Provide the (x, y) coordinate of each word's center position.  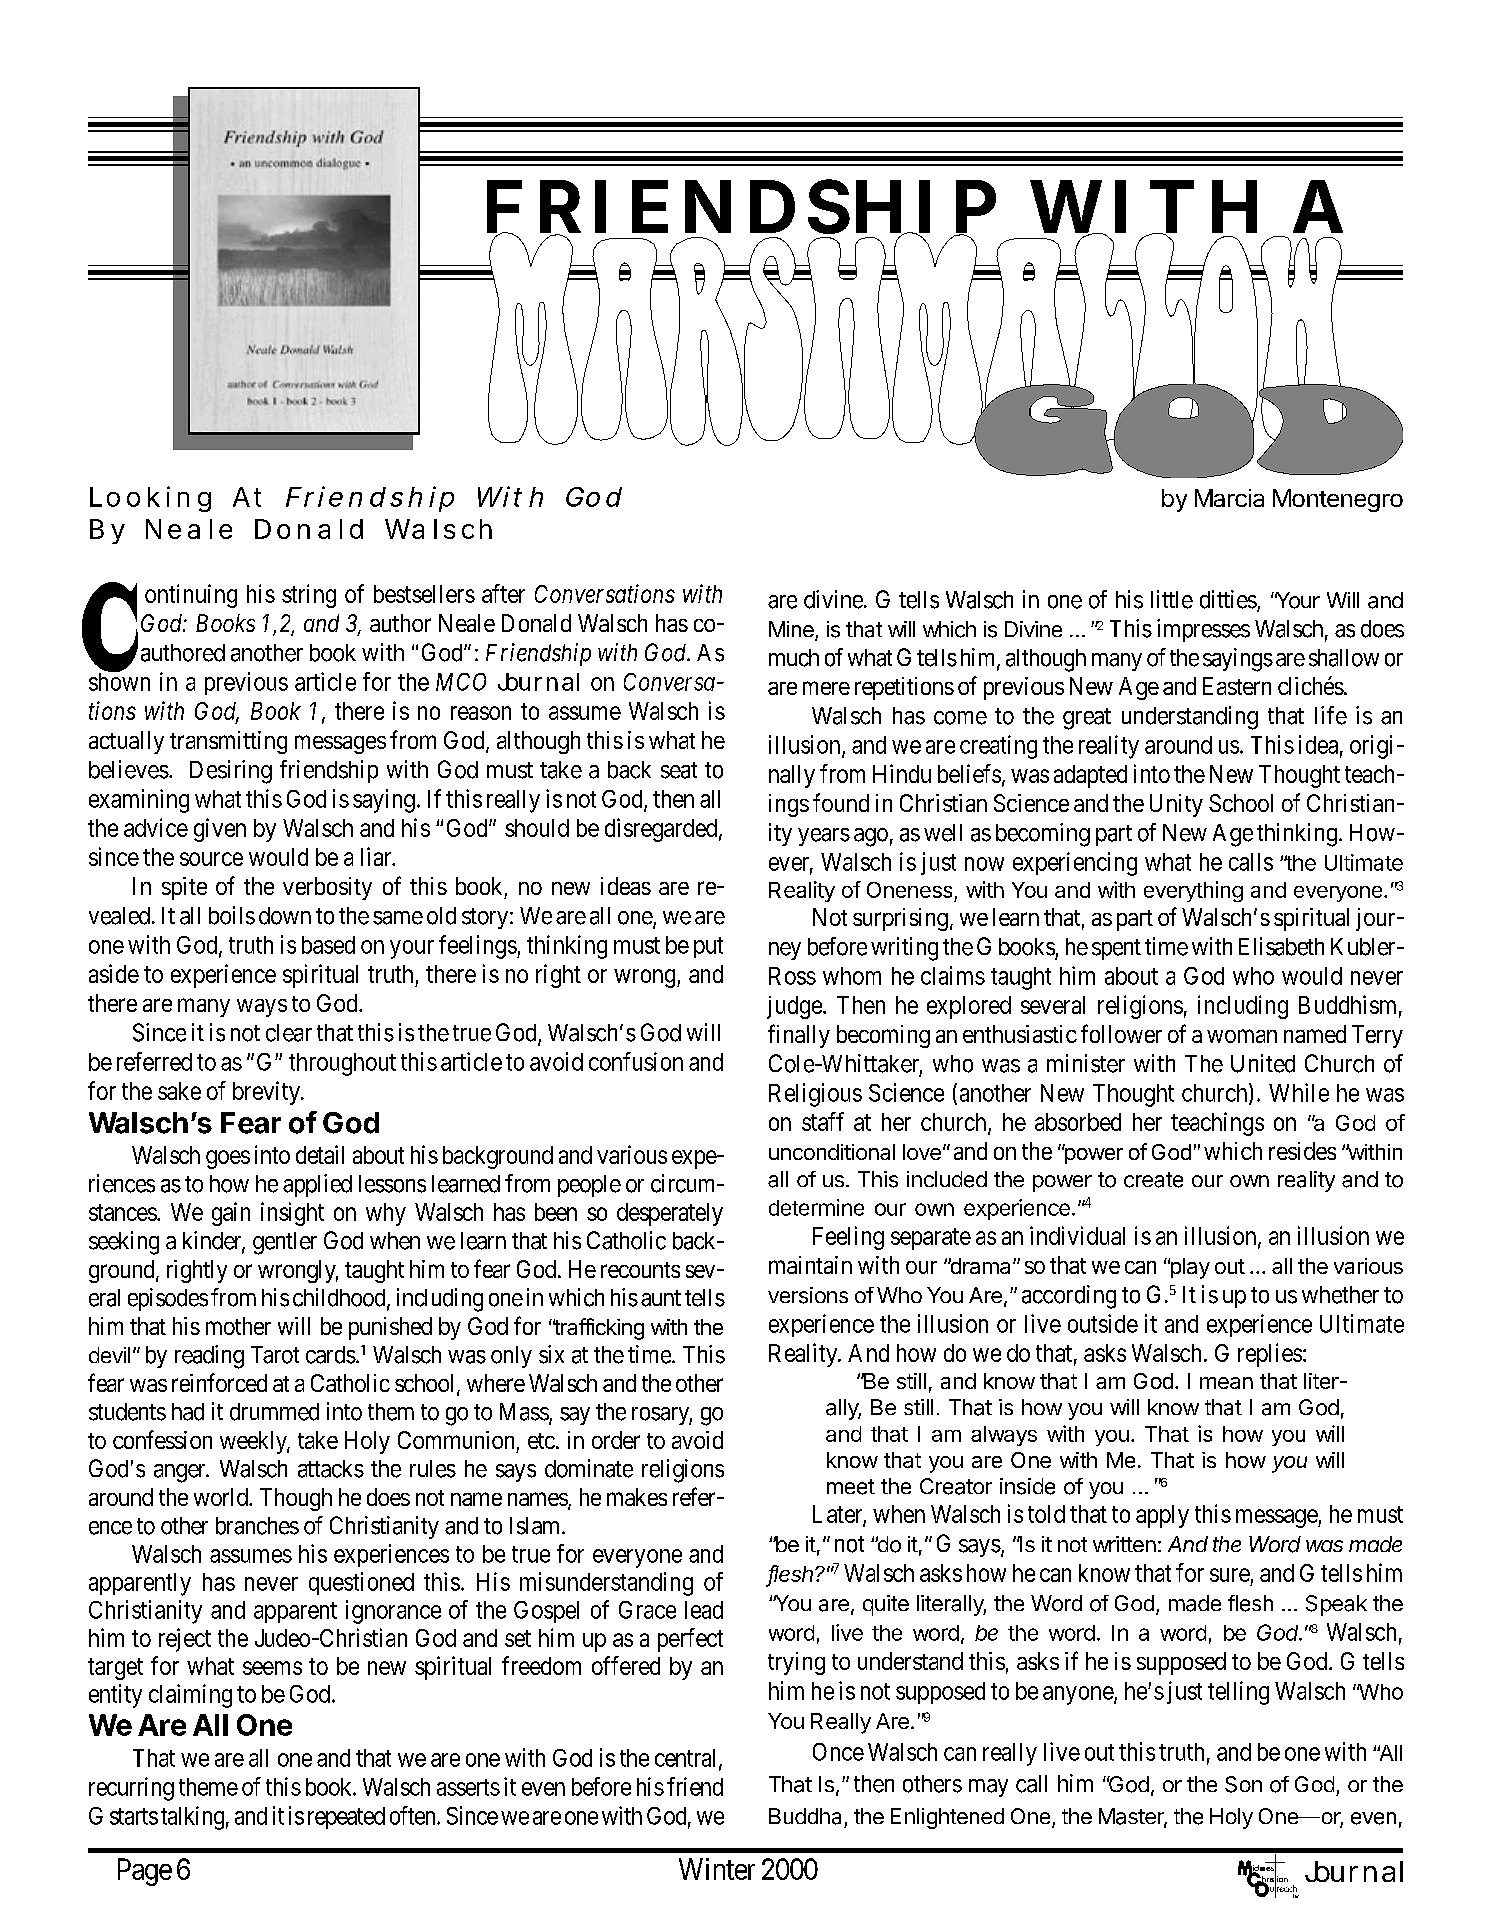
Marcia (1229, 498)
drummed (274, 1412)
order (616, 1440)
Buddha (805, 1816)
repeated (346, 1818)
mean (1226, 1383)
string (309, 596)
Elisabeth (1281, 946)
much (794, 658)
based (328, 945)
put (708, 947)
